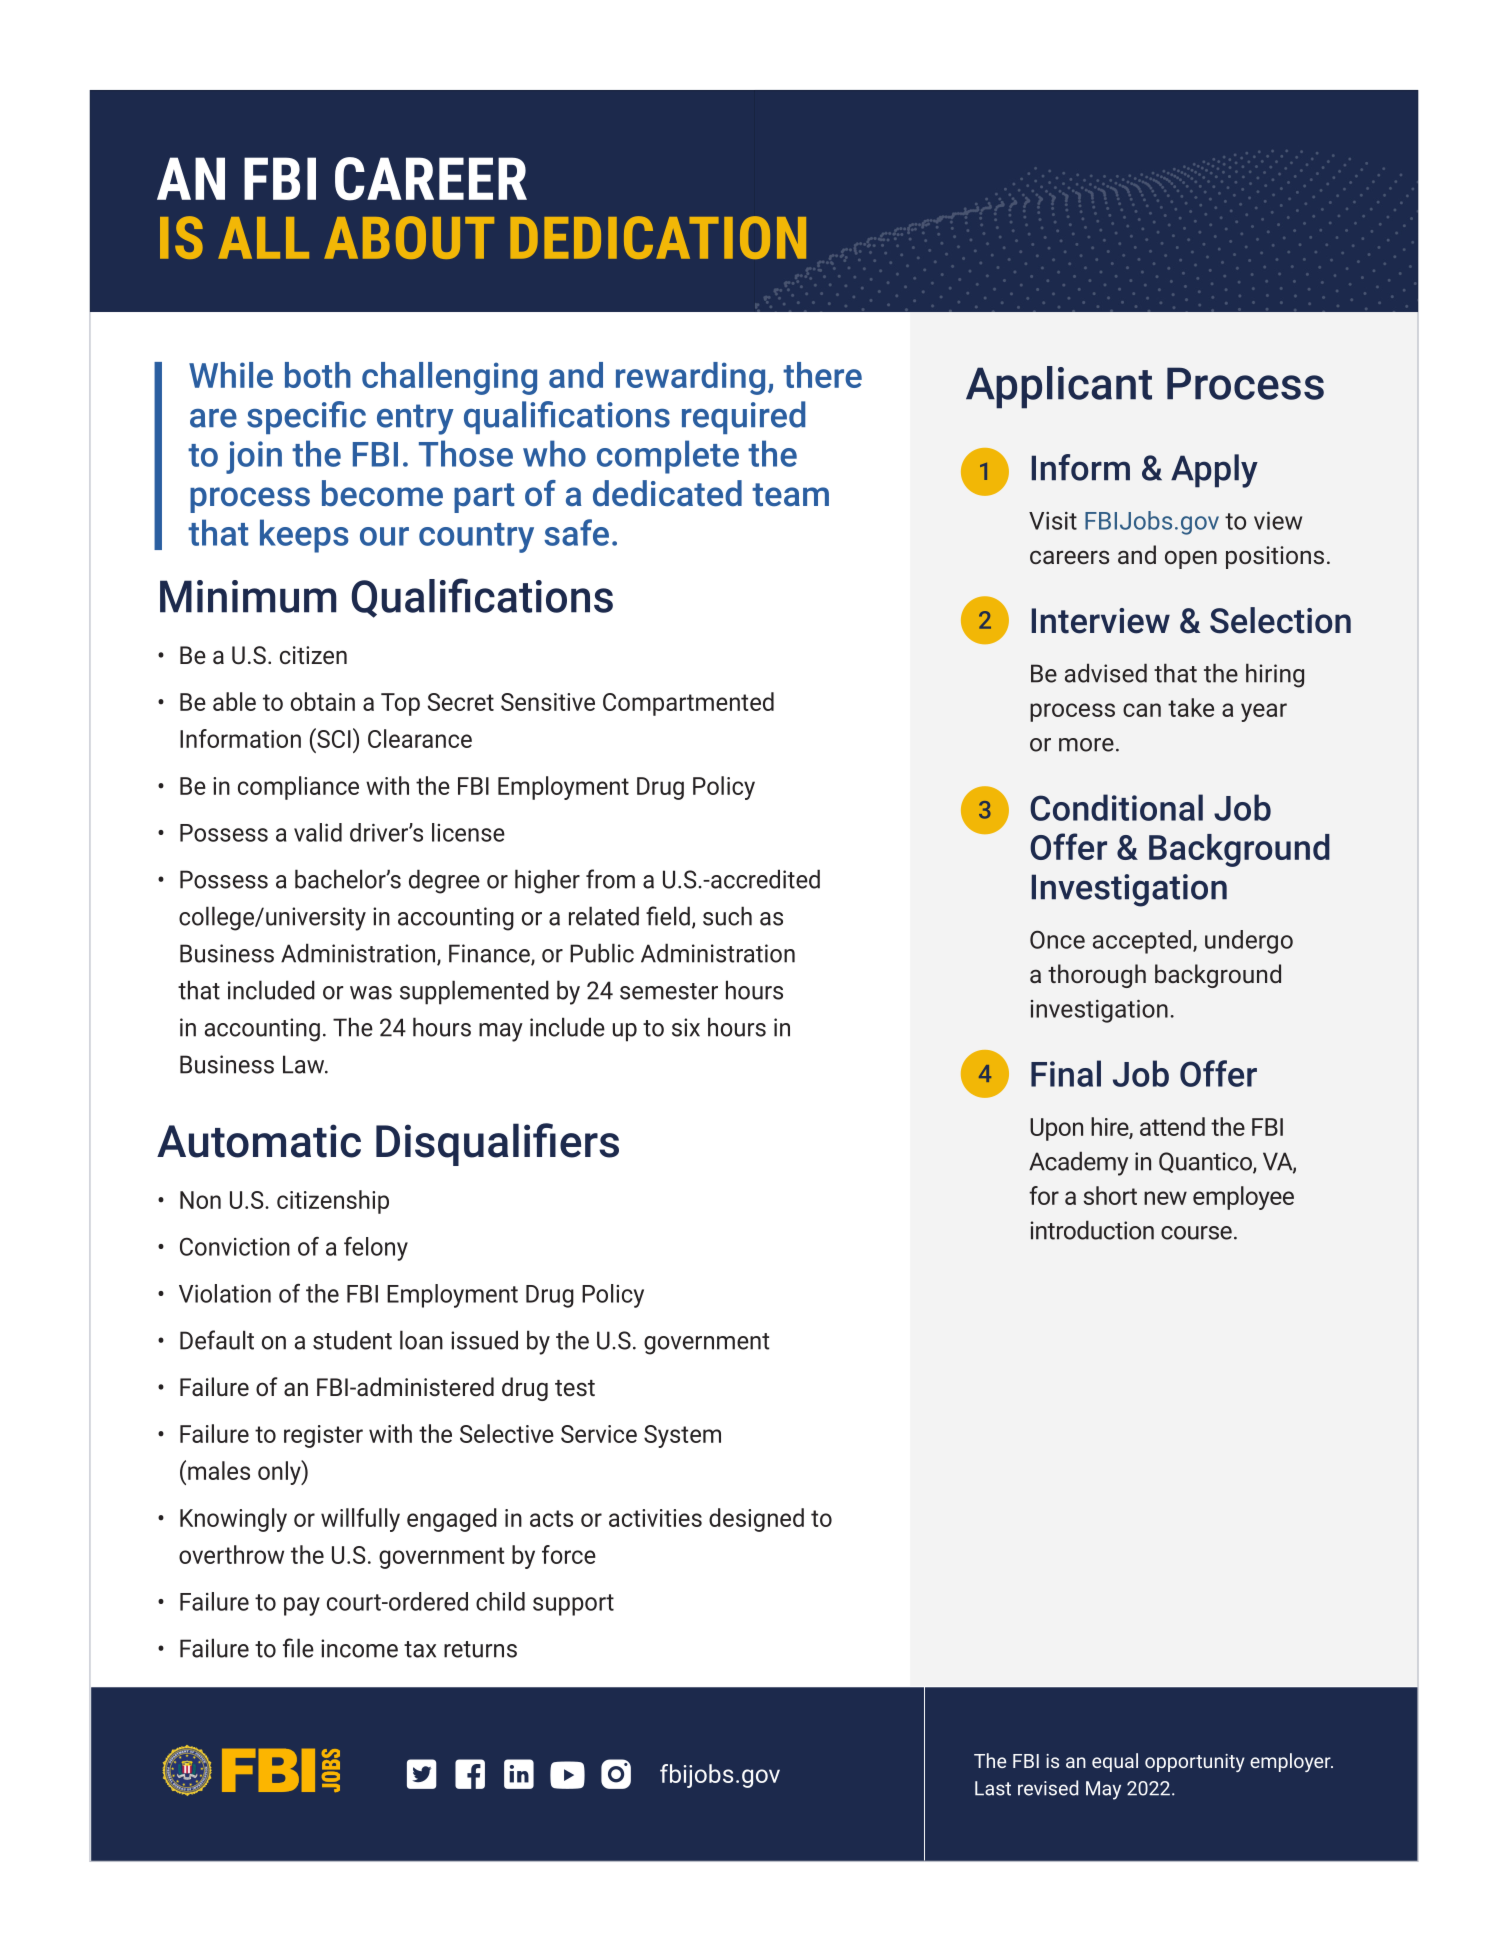  Describe the element at coordinates (318, 832) in the image. I see `valid` at that location.
